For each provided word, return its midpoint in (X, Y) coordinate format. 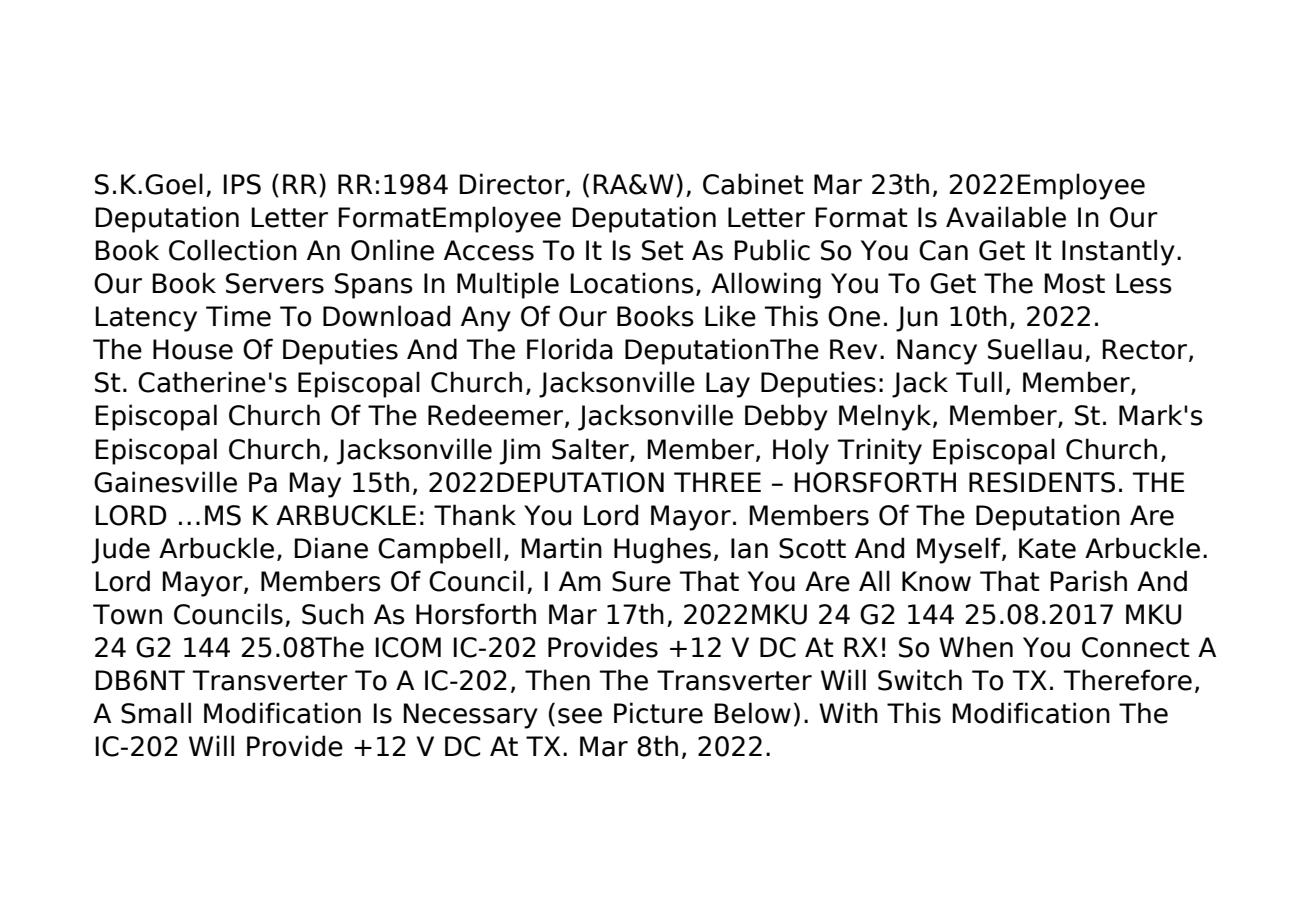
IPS (242, 184)
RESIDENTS (1042, 482)
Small (156, 713)
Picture (658, 713)
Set (663, 250)
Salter (591, 449)
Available (1006, 217)
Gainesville (165, 482)
